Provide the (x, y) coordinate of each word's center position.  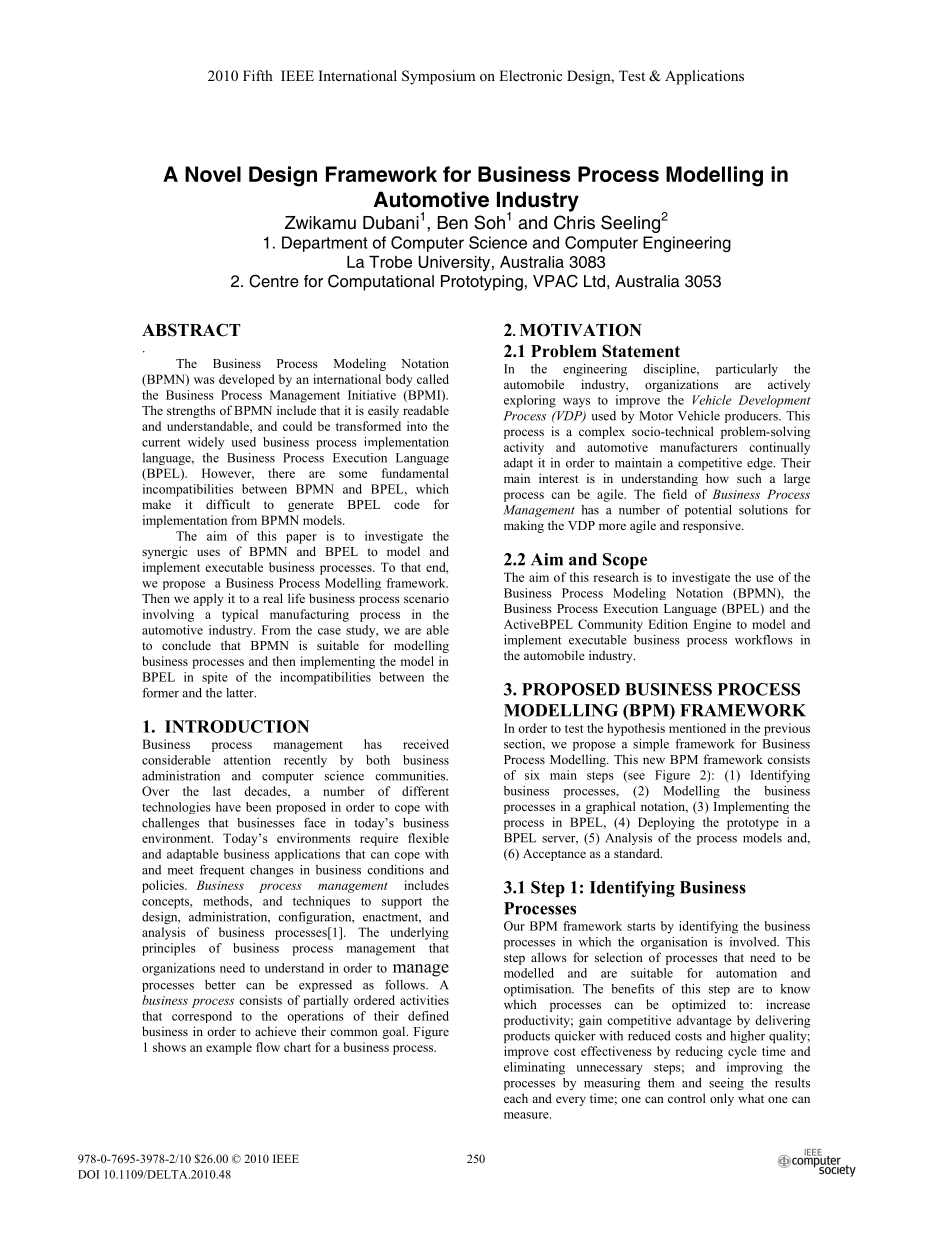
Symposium (438, 77)
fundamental (415, 473)
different (425, 791)
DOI (88, 1174)
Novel (213, 174)
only (722, 1099)
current (161, 442)
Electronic (530, 75)
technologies (176, 808)
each (516, 1098)
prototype (753, 824)
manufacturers (698, 447)
